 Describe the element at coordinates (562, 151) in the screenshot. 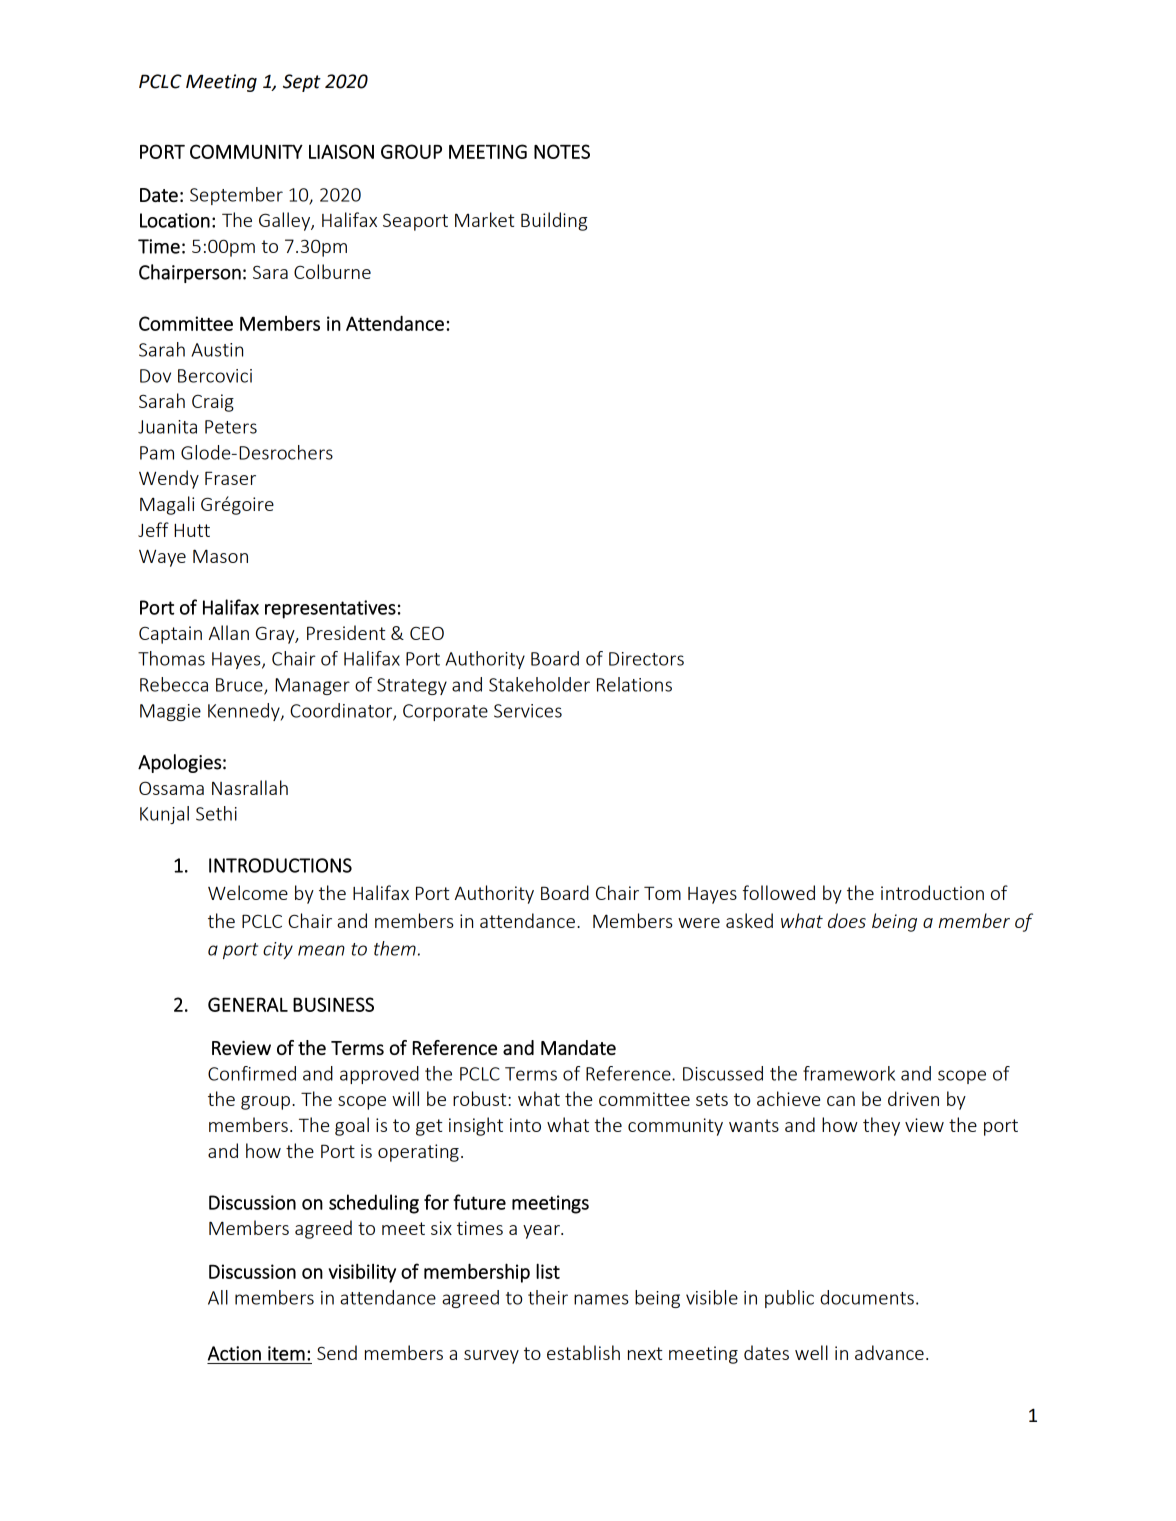

I see `NOTES` at that location.
